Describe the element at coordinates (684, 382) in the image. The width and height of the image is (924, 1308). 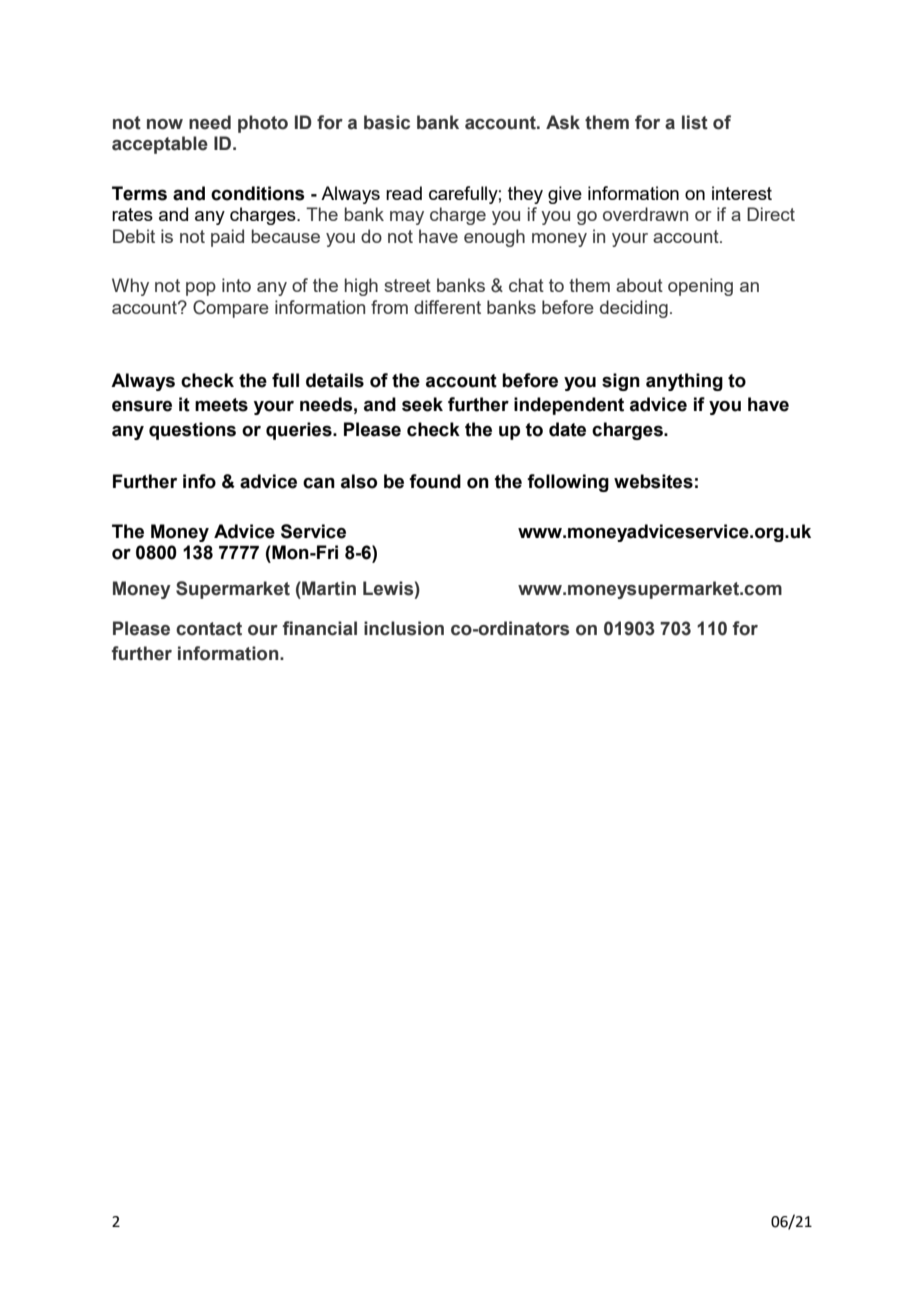
I see `anything` at that location.
